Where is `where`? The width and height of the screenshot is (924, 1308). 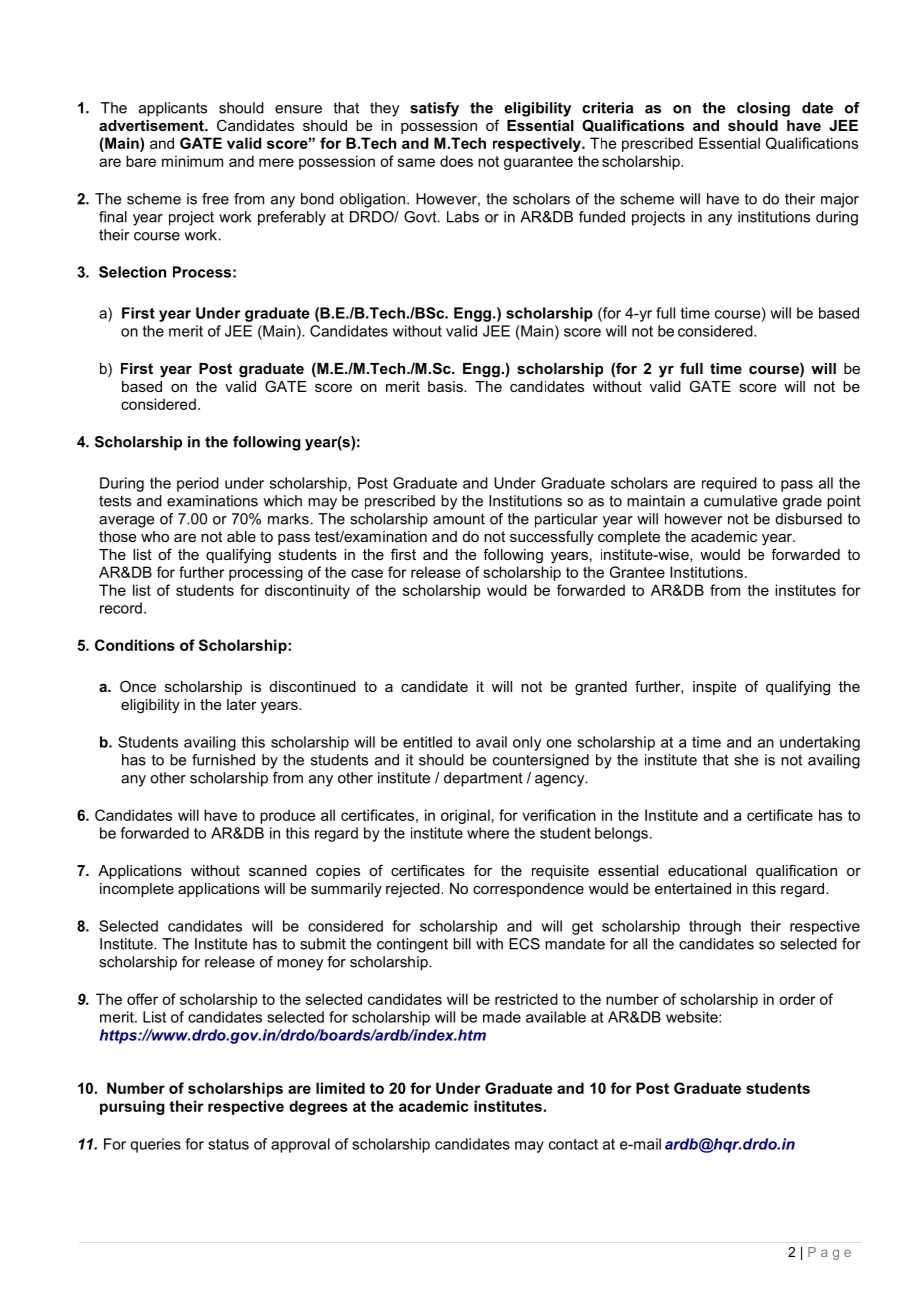
where is located at coordinates (488, 833).
